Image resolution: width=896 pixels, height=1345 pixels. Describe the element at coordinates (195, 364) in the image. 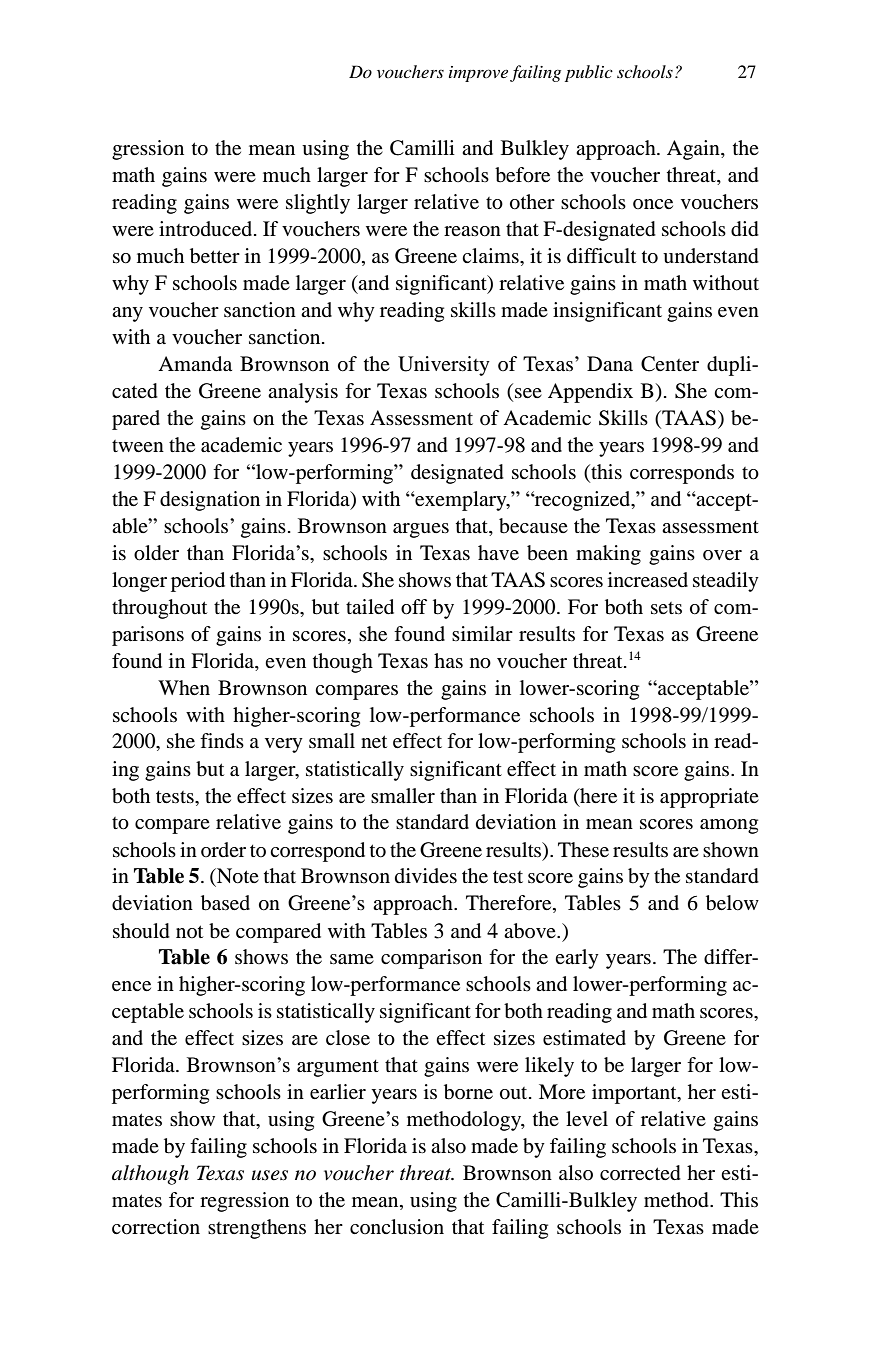

I see `Amanda` at that location.
